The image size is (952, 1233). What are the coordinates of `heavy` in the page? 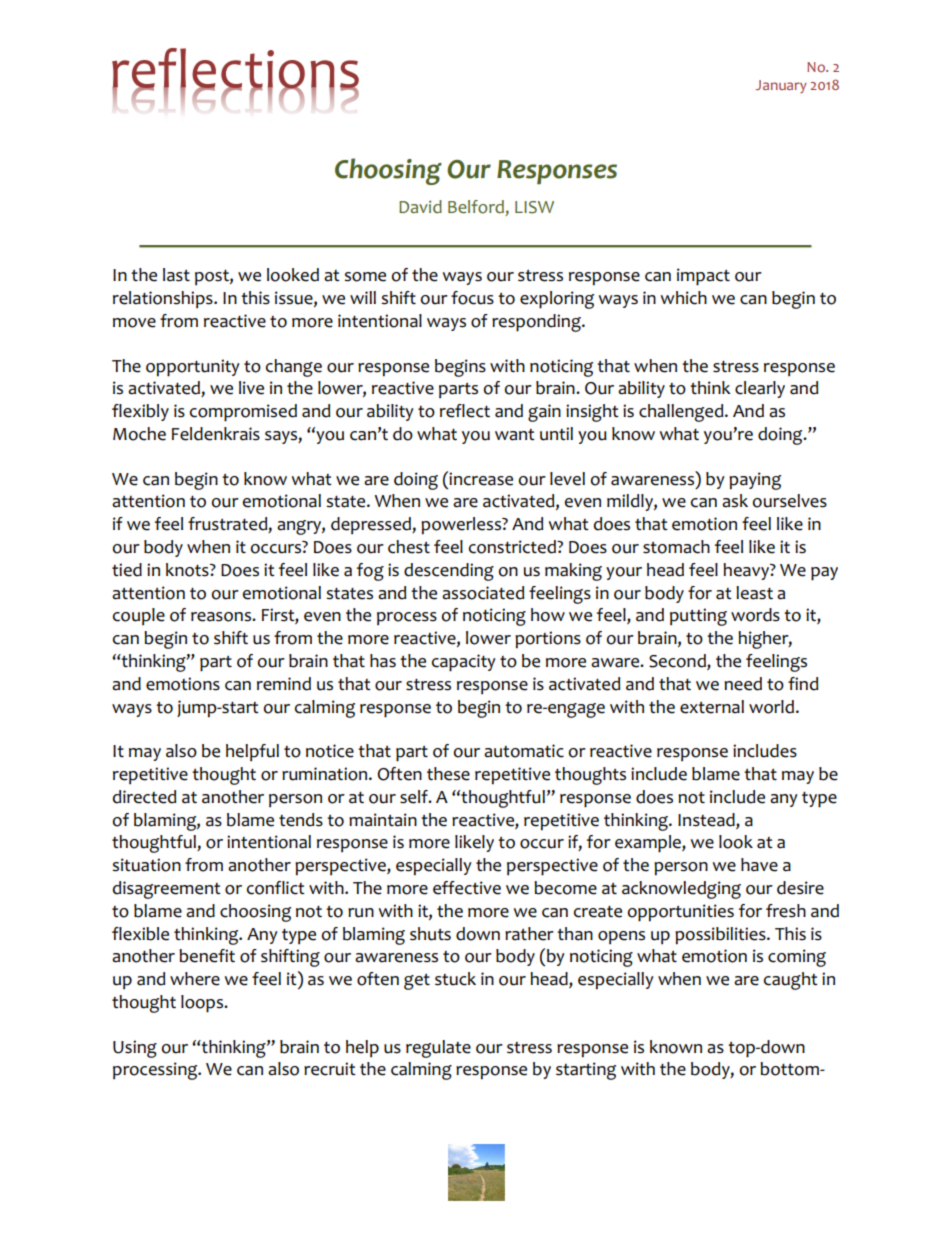 It's located at (747, 571).
